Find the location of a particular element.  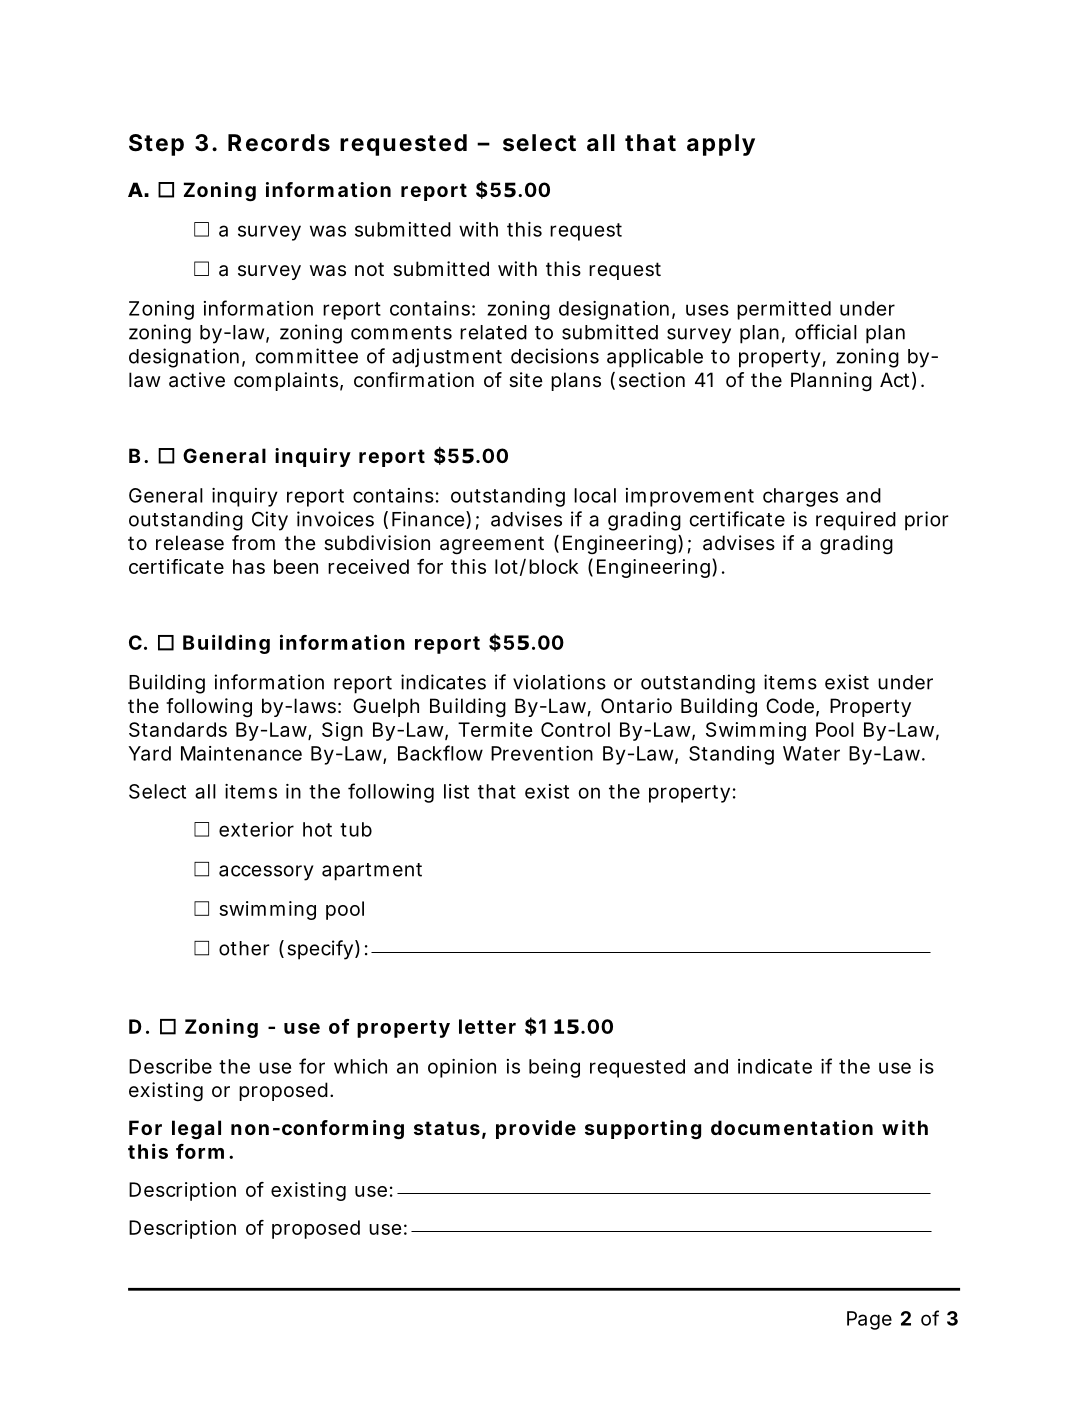

Water is located at coordinates (811, 753).
